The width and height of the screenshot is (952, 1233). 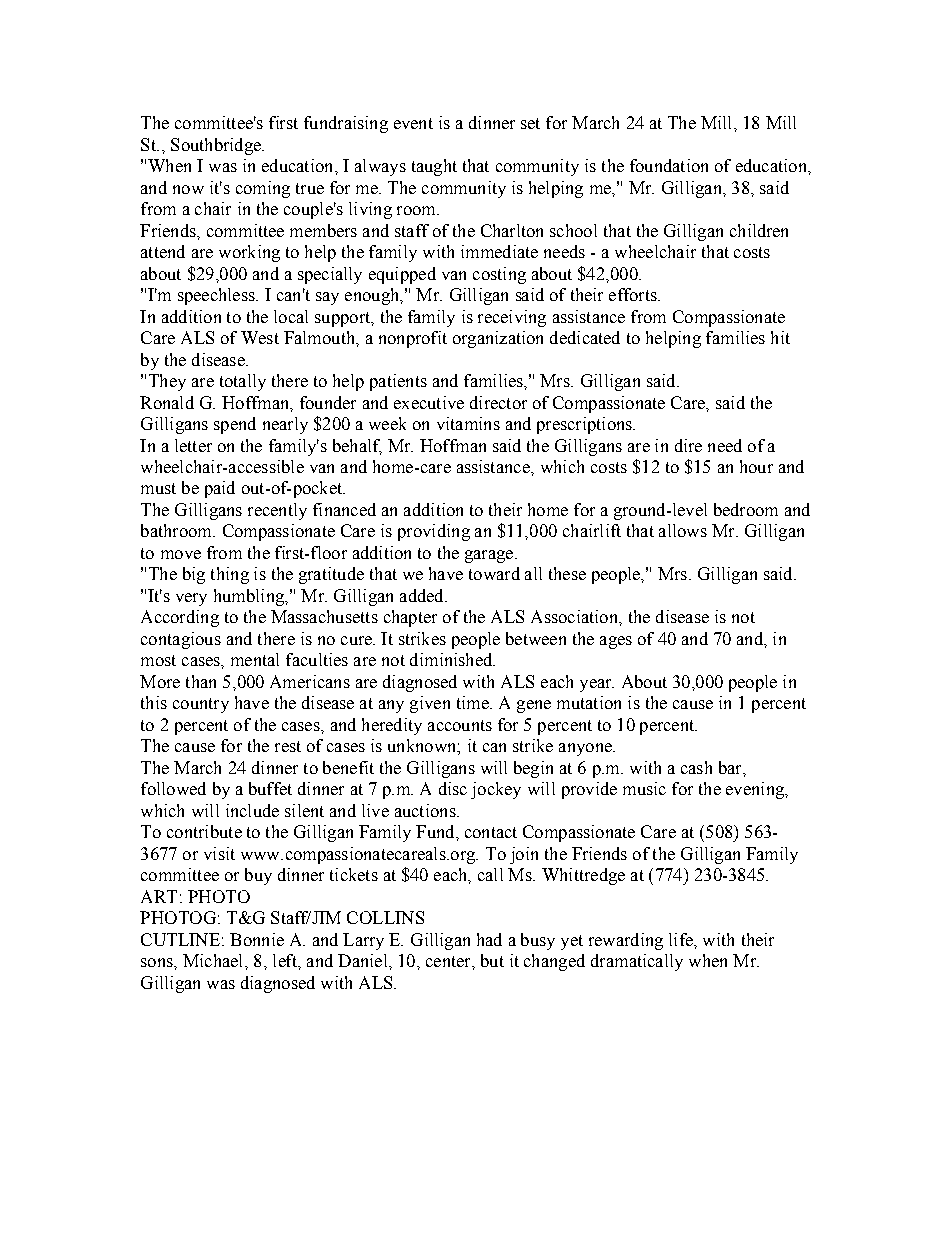 I want to click on speechless, so click(x=217, y=296).
